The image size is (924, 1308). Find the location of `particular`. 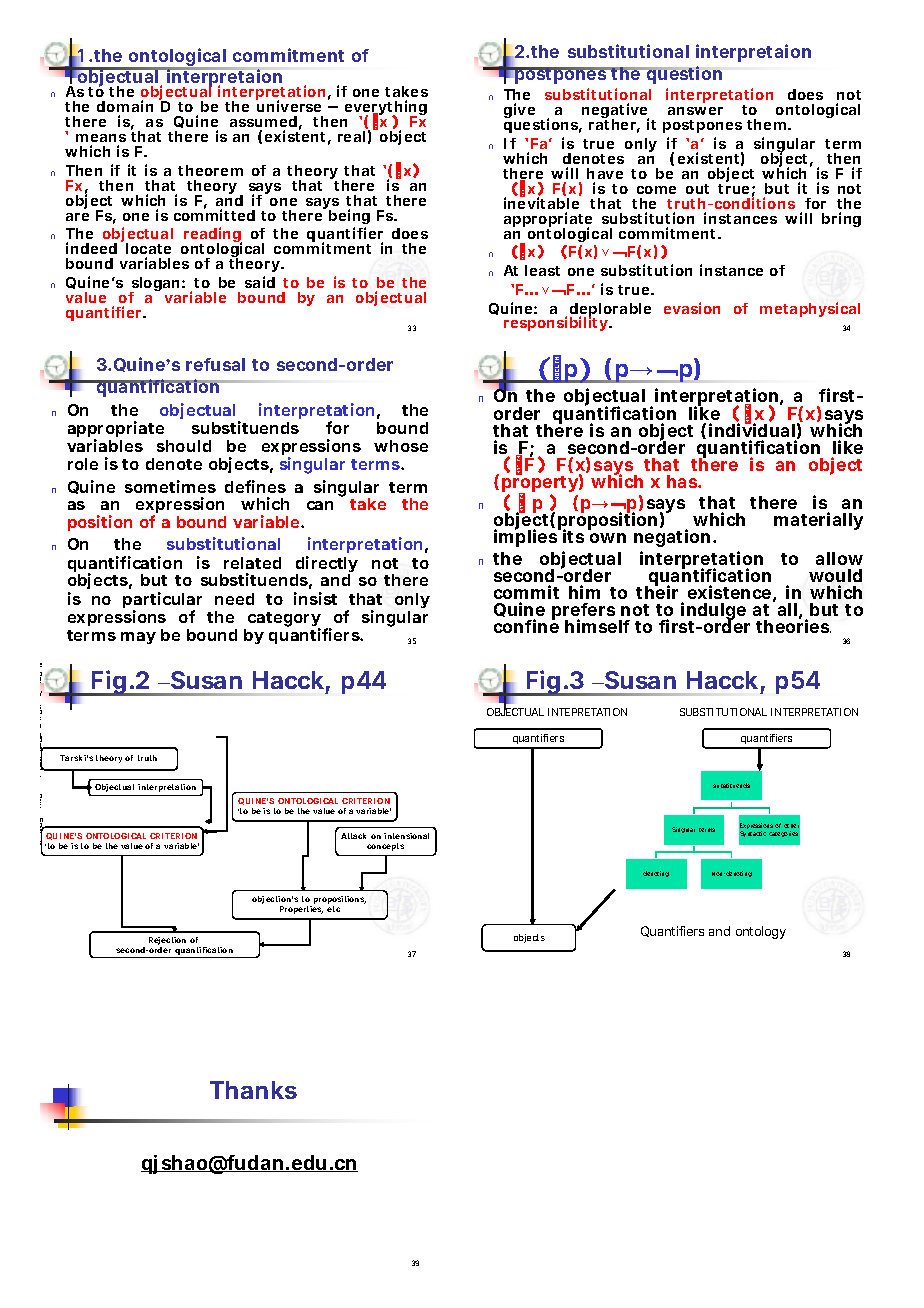

particular is located at coordinates (162, 601).
